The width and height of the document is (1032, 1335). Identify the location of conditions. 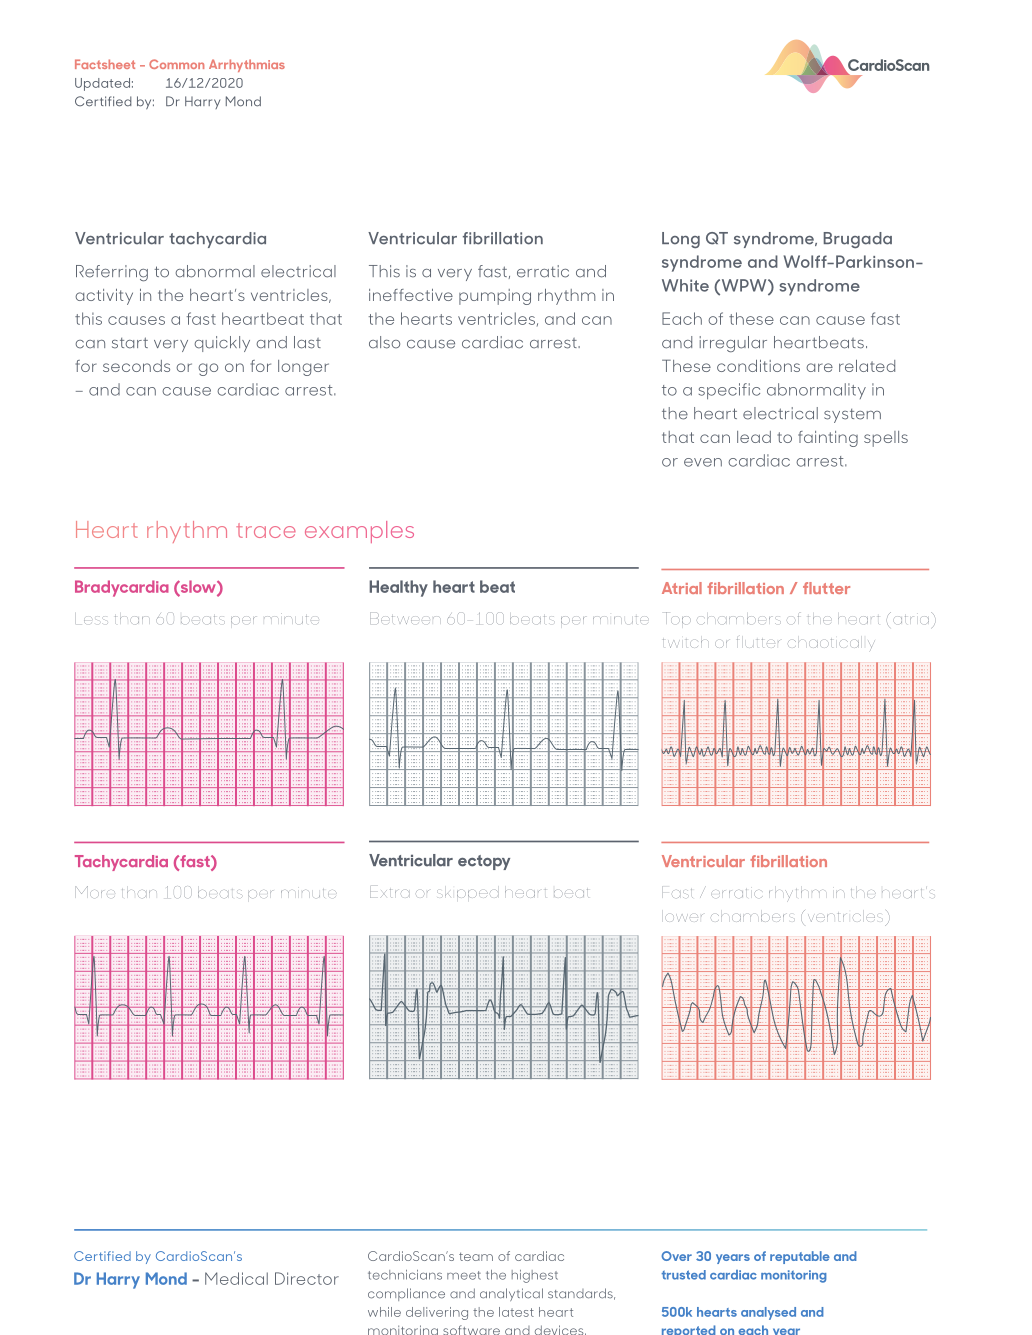
(758, 366).
